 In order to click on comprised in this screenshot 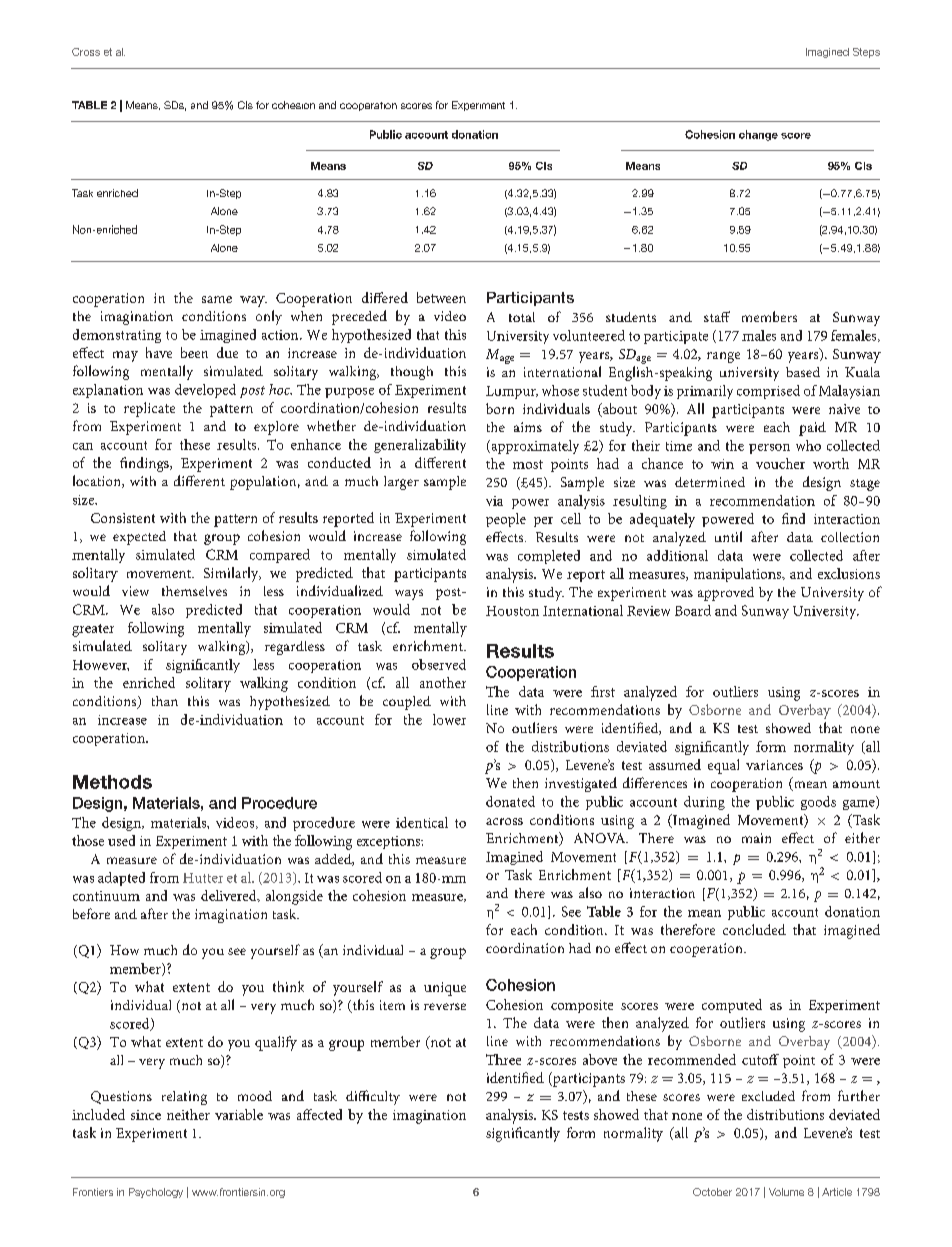, I will do `click(768, 392)`.
